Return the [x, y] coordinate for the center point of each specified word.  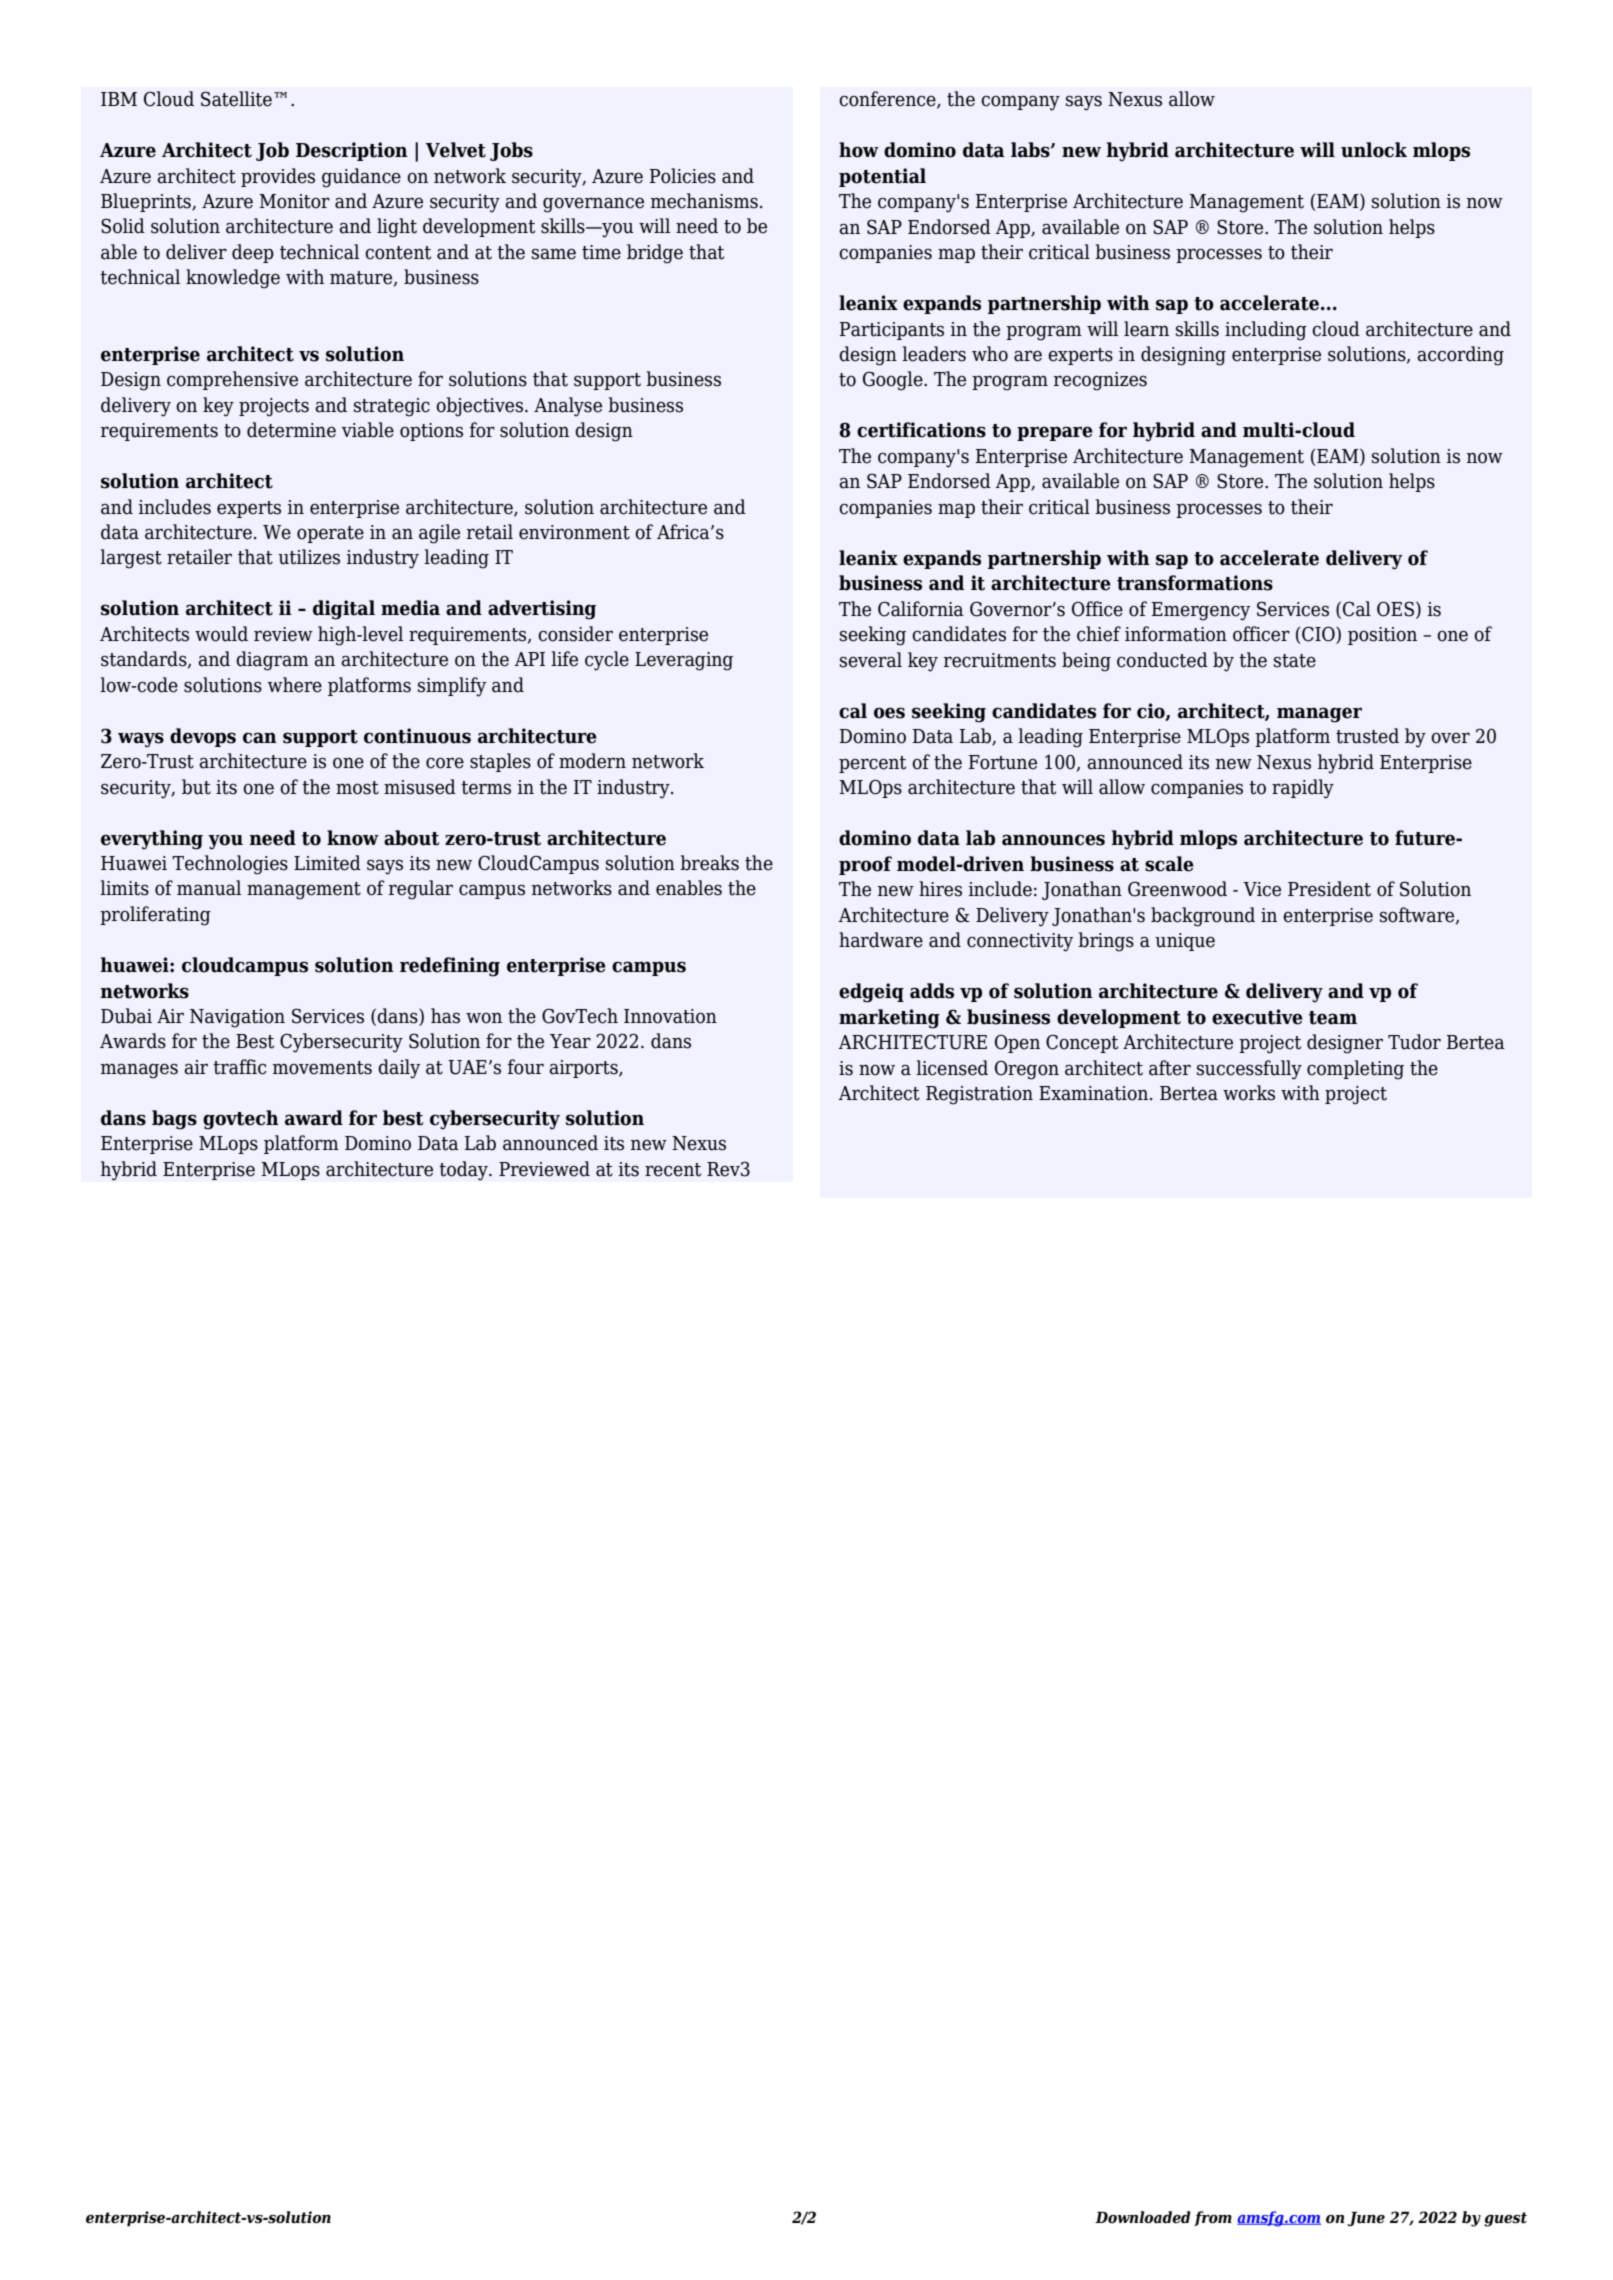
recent [673, 1170]
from [1213, 2218]
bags [174, 1120]
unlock [1374, 150]
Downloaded [1143, 2217]
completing [1355, 1070]
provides [278, 177]
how [859, 150]
